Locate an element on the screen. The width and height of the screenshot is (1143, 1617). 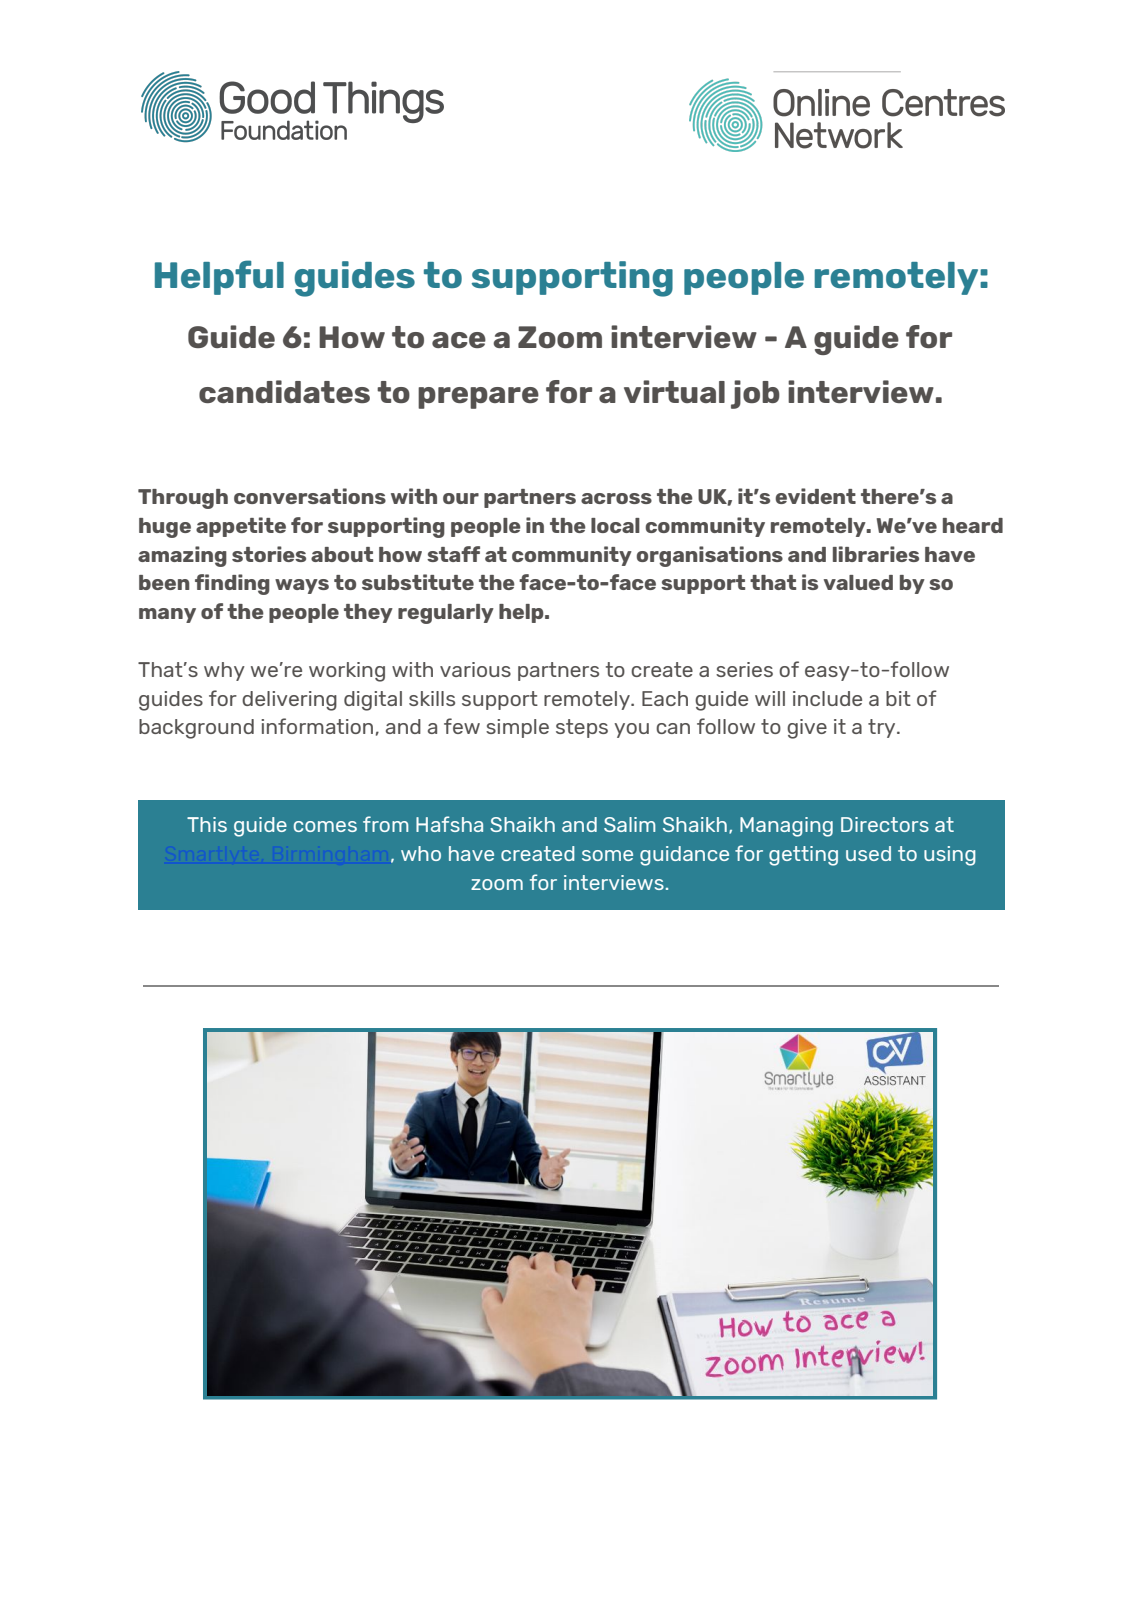
many is located at coordinates (167, 615).
